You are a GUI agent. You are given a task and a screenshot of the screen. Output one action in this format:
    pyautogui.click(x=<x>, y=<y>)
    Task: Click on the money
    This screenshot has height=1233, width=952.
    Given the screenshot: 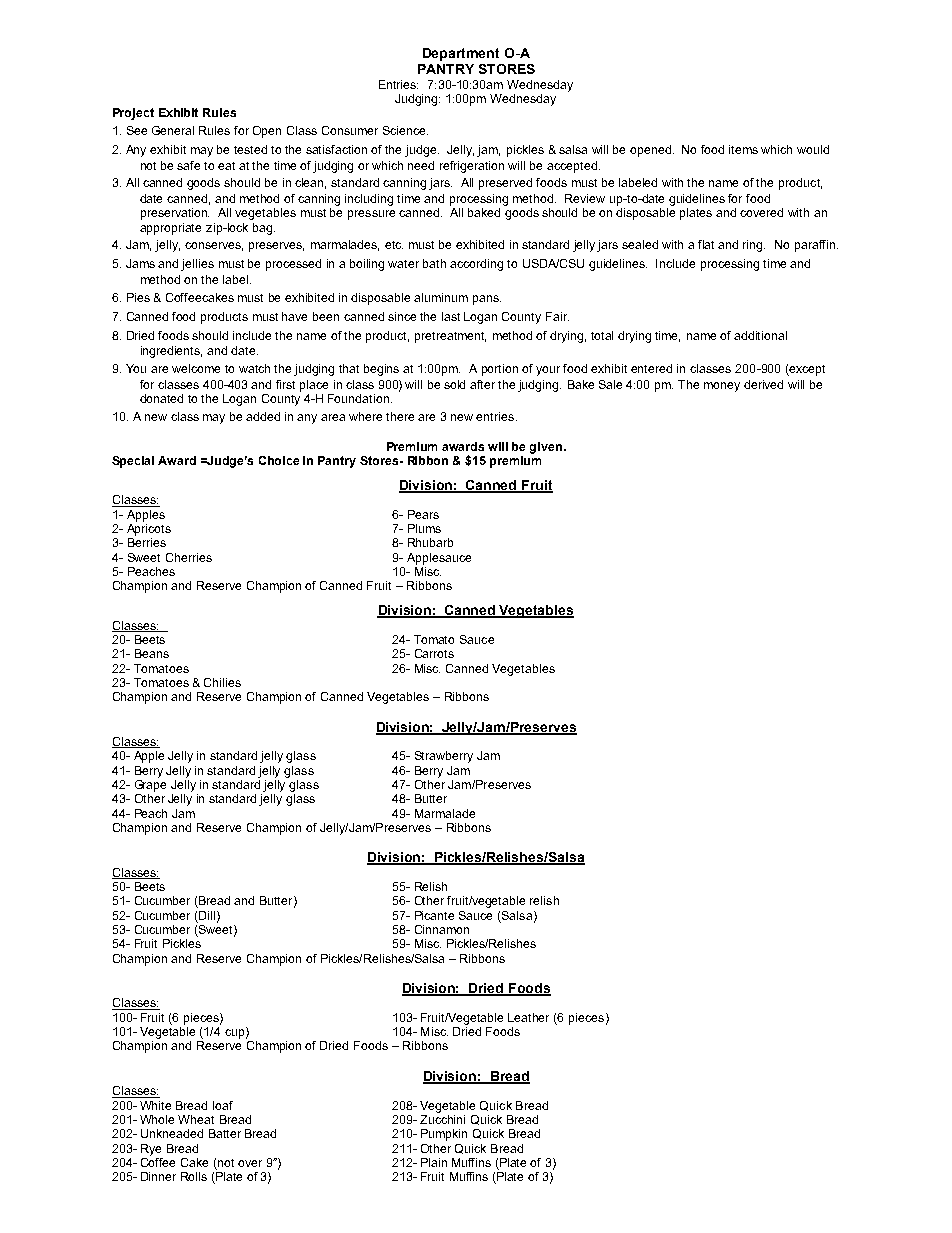 What is the action you would take?
    pyautogui.click(x=722, y=387)
